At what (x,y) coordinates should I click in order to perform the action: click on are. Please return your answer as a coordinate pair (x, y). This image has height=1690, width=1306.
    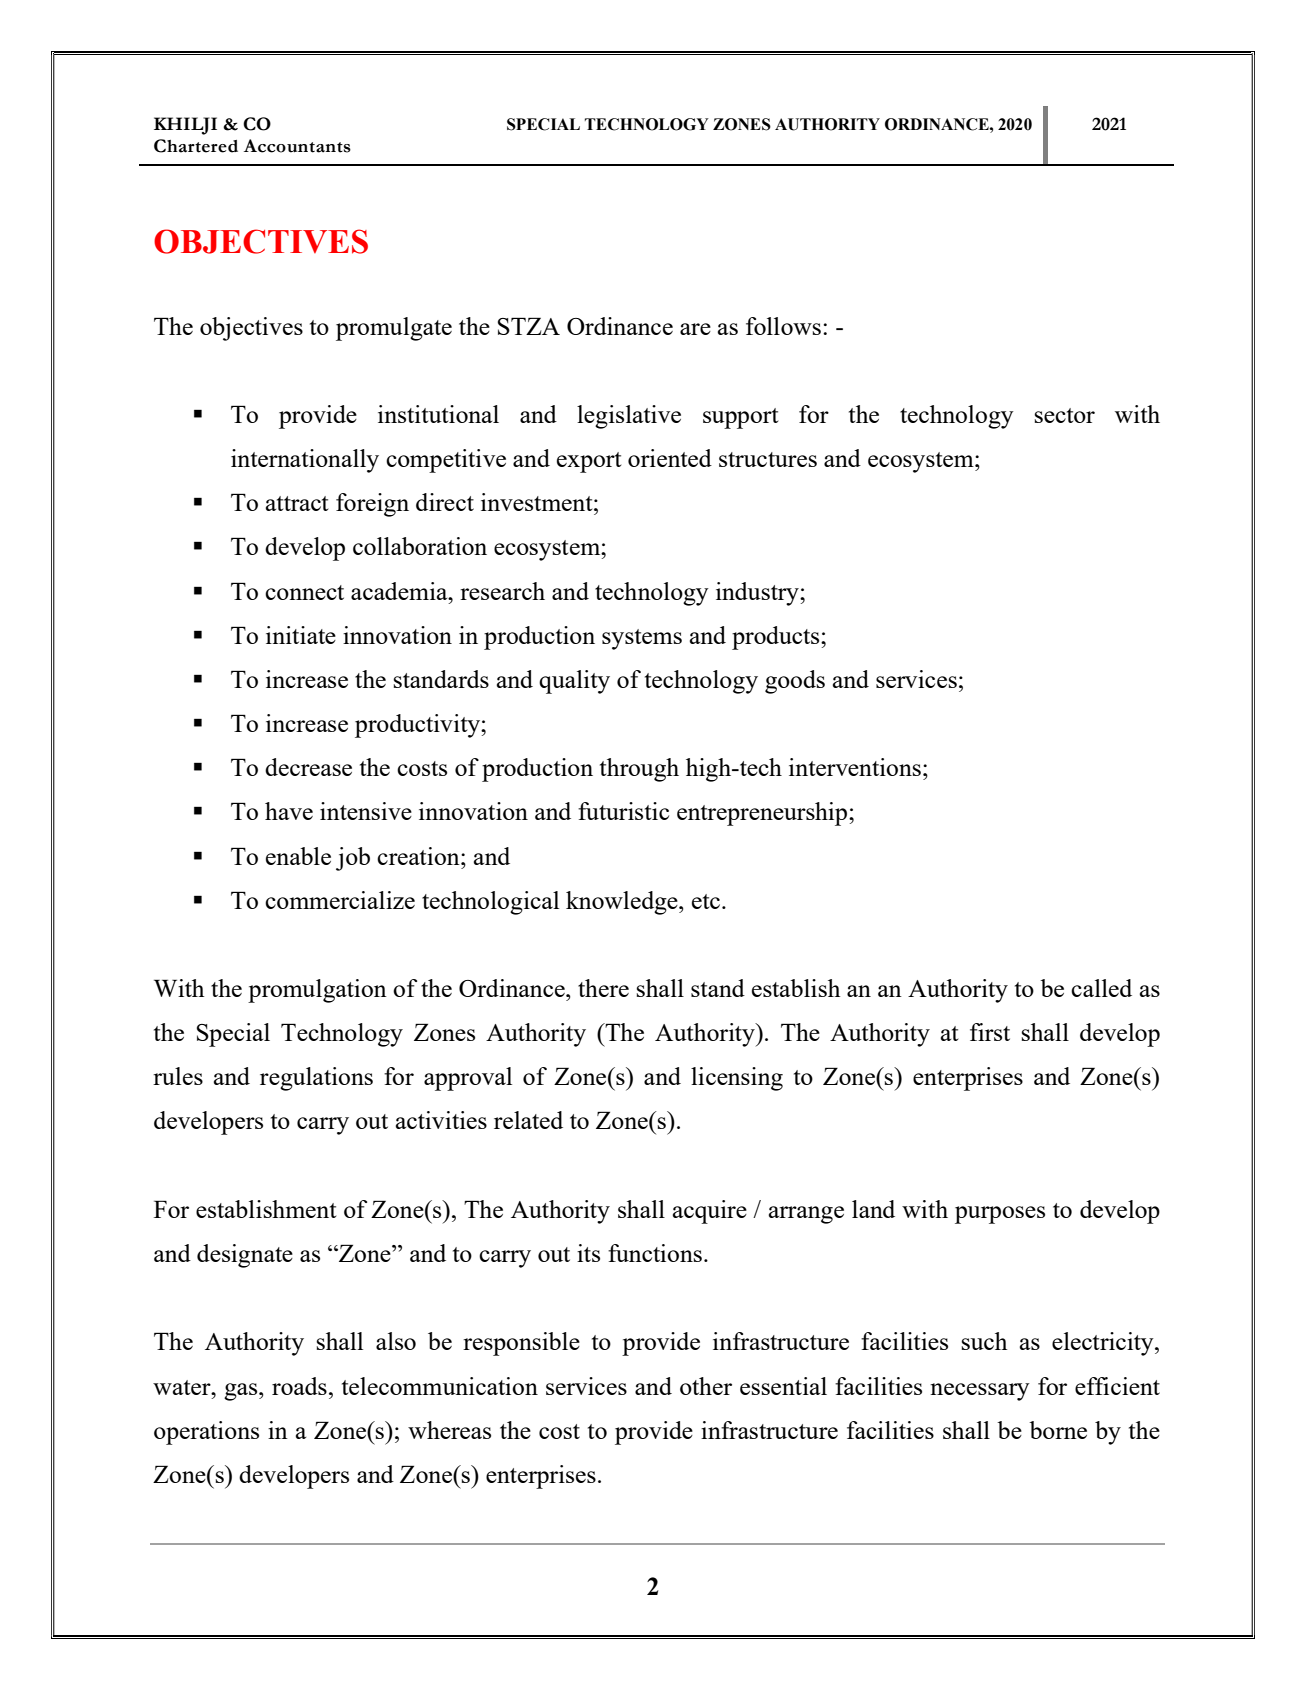
    Looking at the image, I should click on (695, 329).
